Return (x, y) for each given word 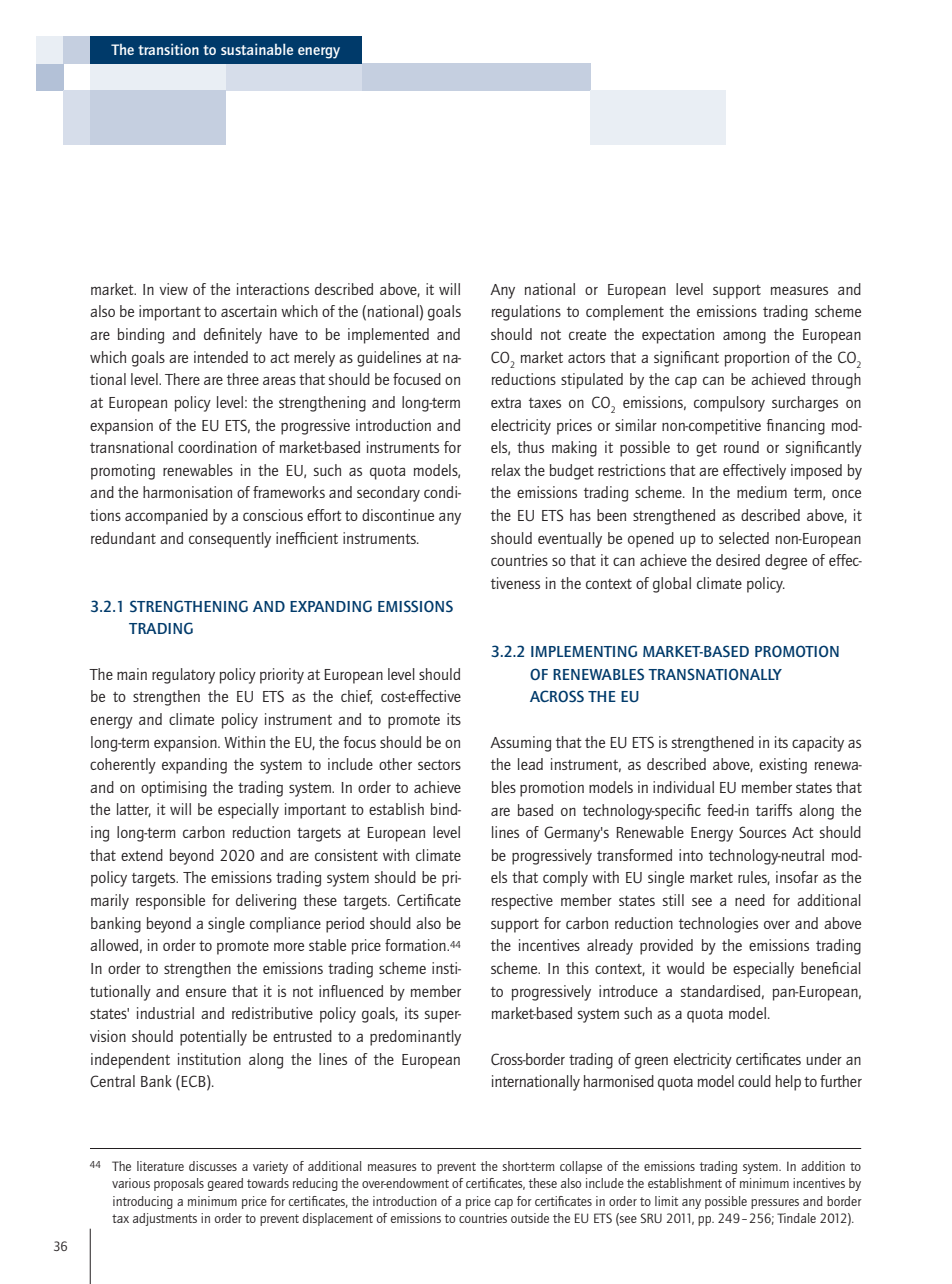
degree (786, 562)
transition (168, 49)
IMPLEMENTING (584, 651)
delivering (266, 902)
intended (221, 357)
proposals (179, 1184)
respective (522, 902)
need (750, 900)
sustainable (257, 49)
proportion (757, 359)
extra (506, 403)
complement (625, 313)
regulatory (183, 676)
